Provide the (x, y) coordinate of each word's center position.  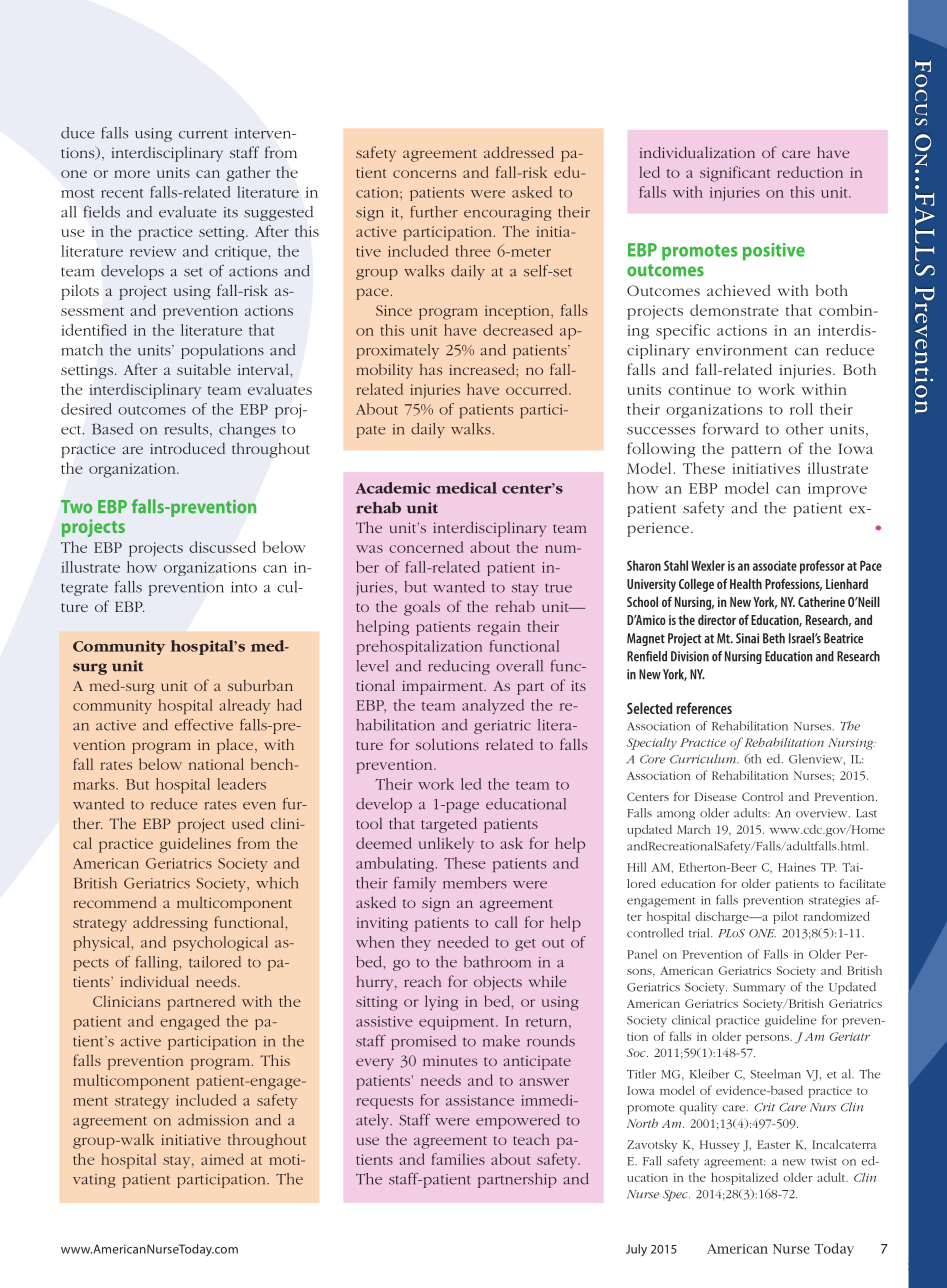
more (132, 174)
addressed (519, 152)
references (704, 708)
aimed (222, 1159)
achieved (739, 290)
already (244, 706)
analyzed (493, 706)
